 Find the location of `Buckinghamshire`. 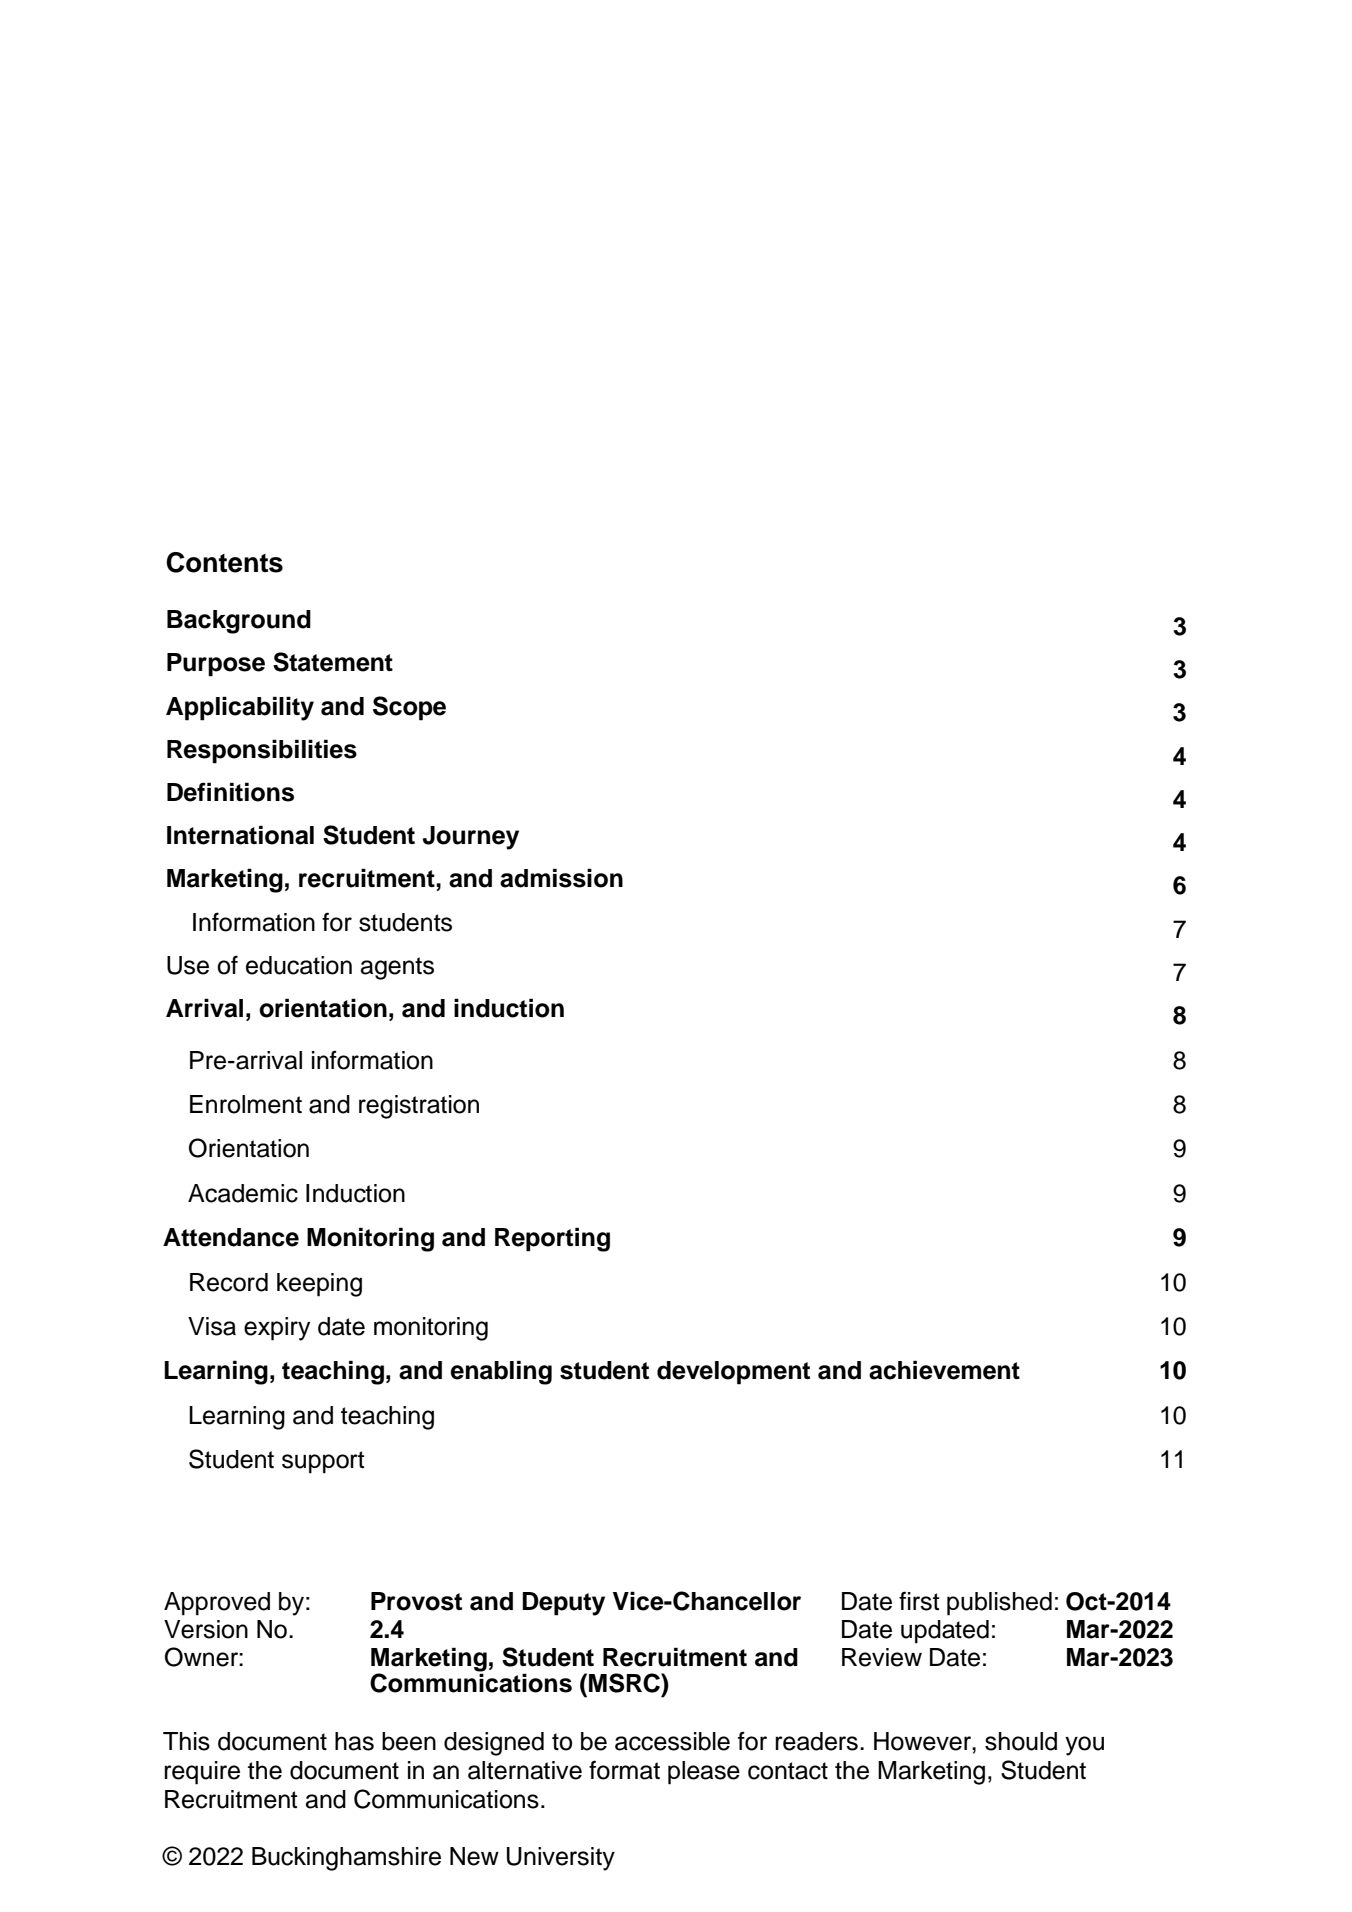

Buckinghamshire is located at coordinates (346, 1859).
